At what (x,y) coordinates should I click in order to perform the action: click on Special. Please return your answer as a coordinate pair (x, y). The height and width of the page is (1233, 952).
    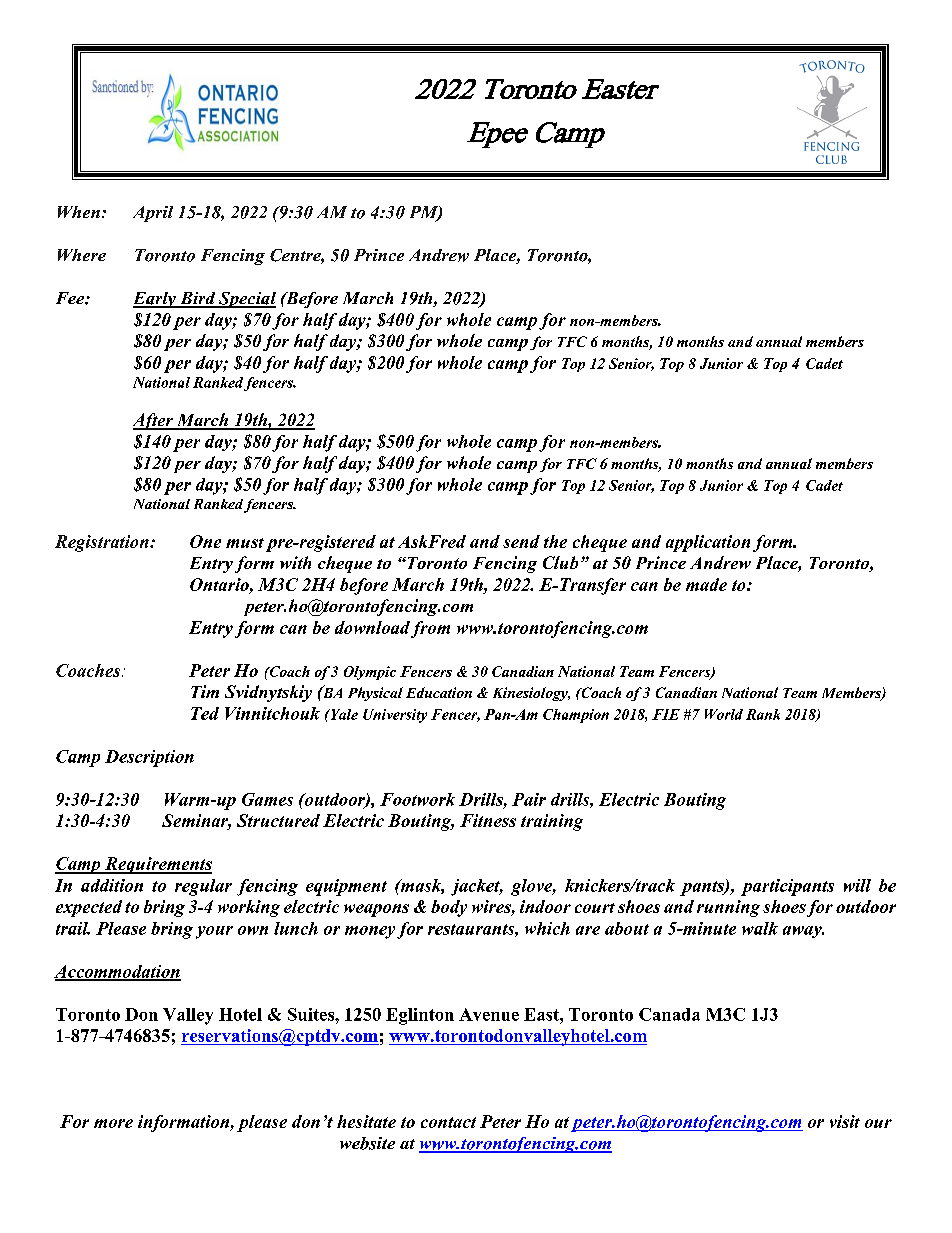
    Looking at the image, I should click on (246, 300).
